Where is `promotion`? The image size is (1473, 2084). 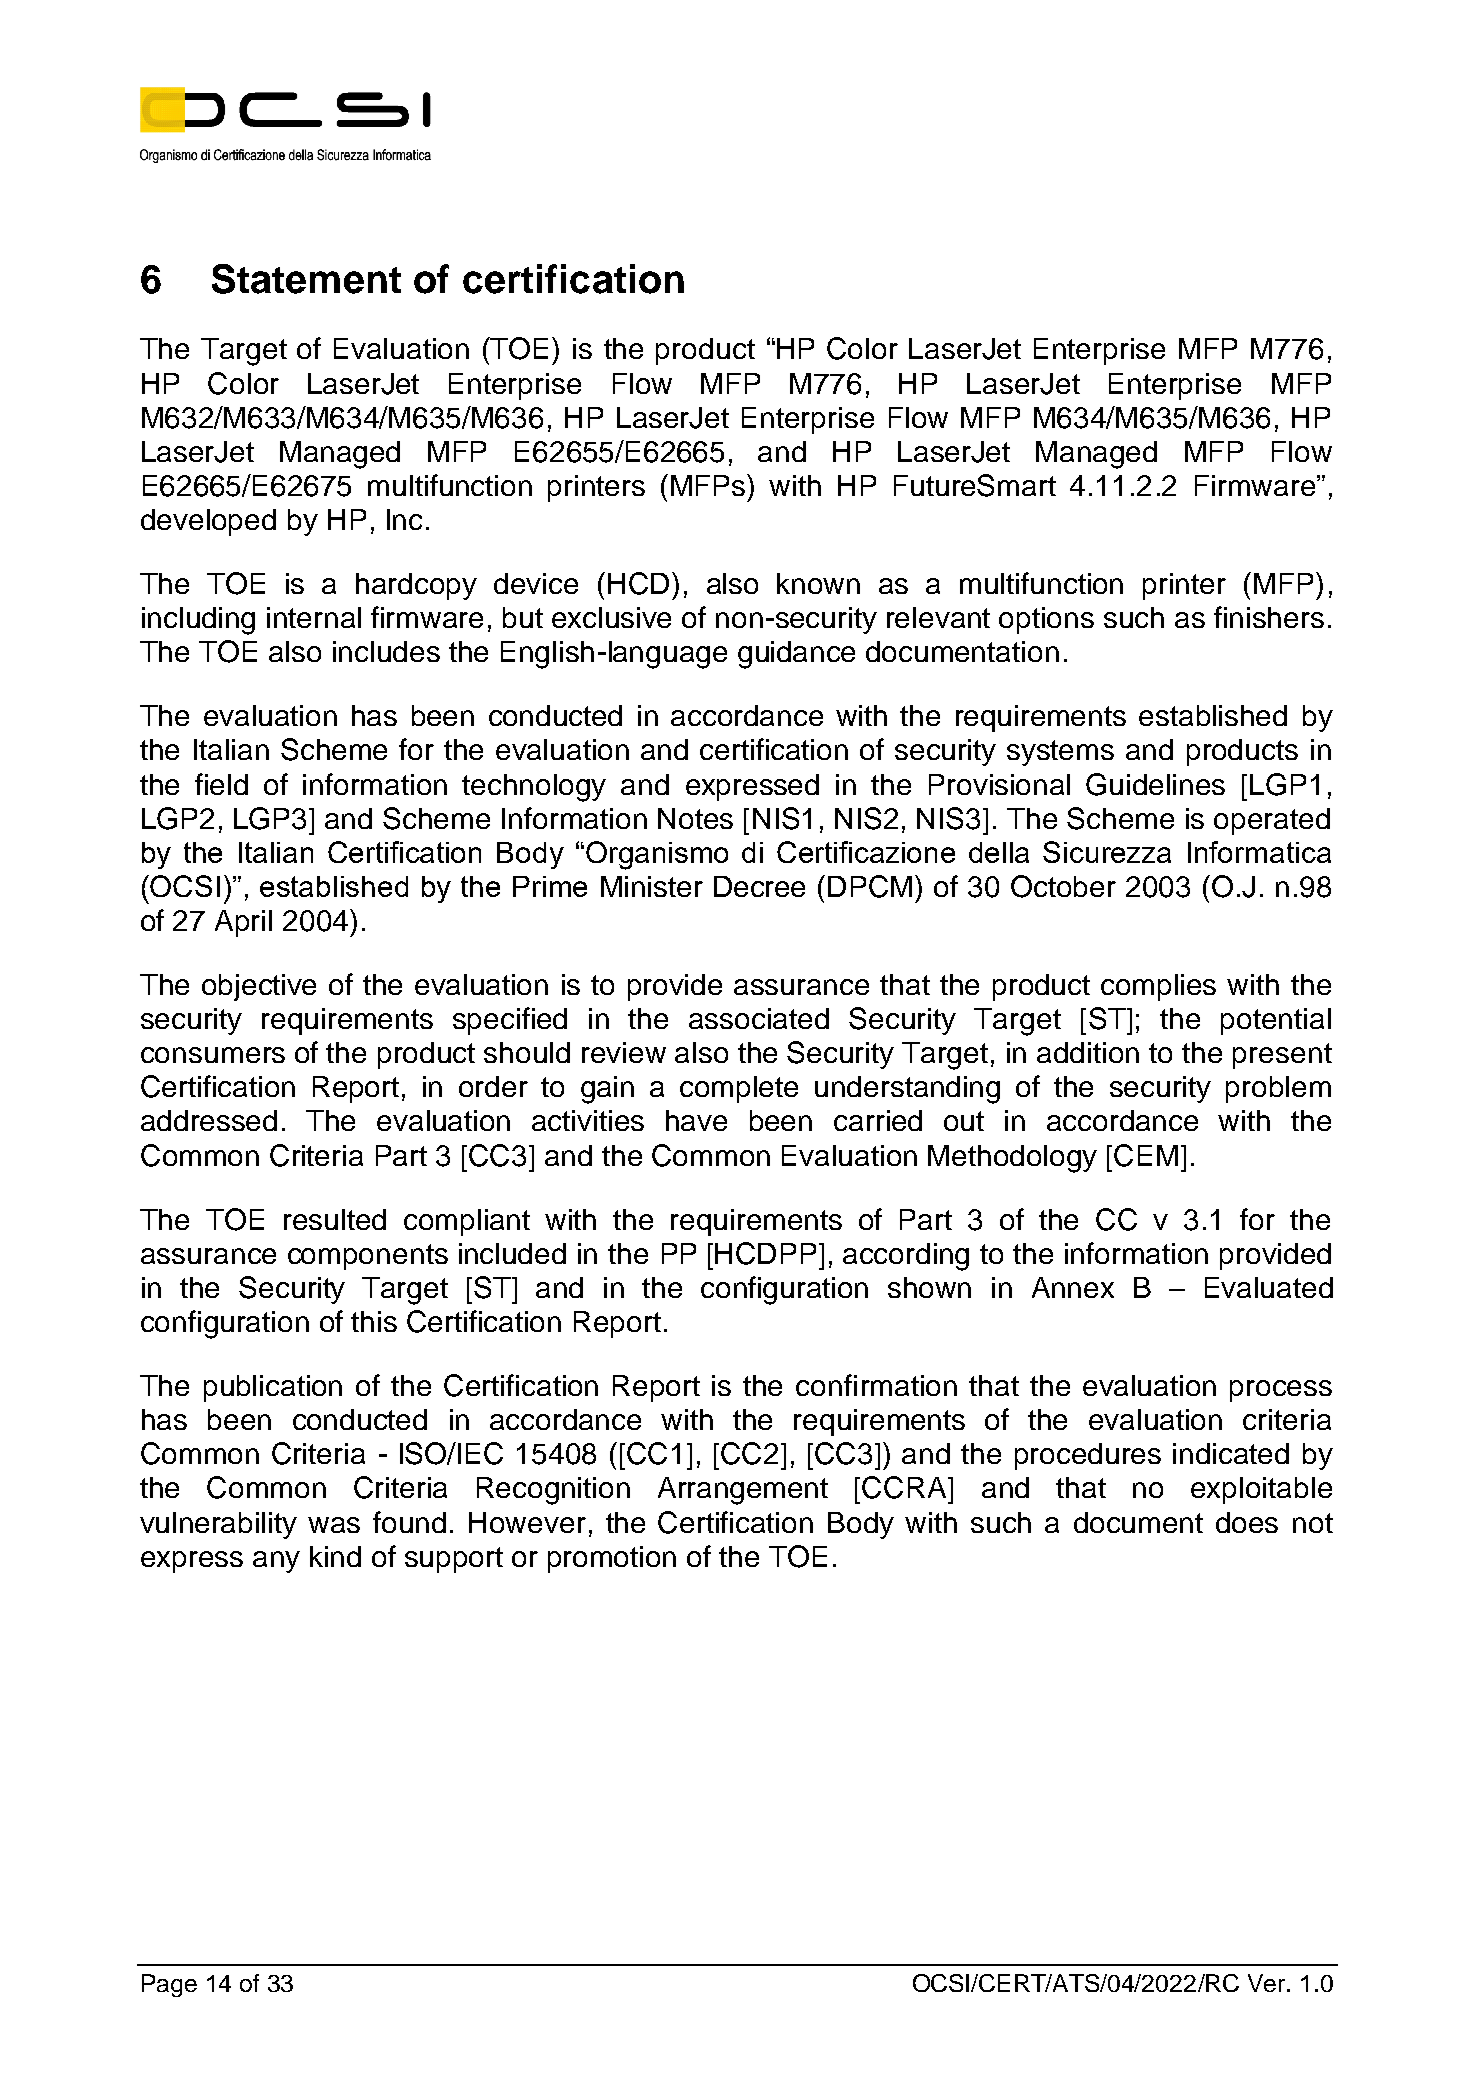
promotion is located at coordinates (612, 1559).
